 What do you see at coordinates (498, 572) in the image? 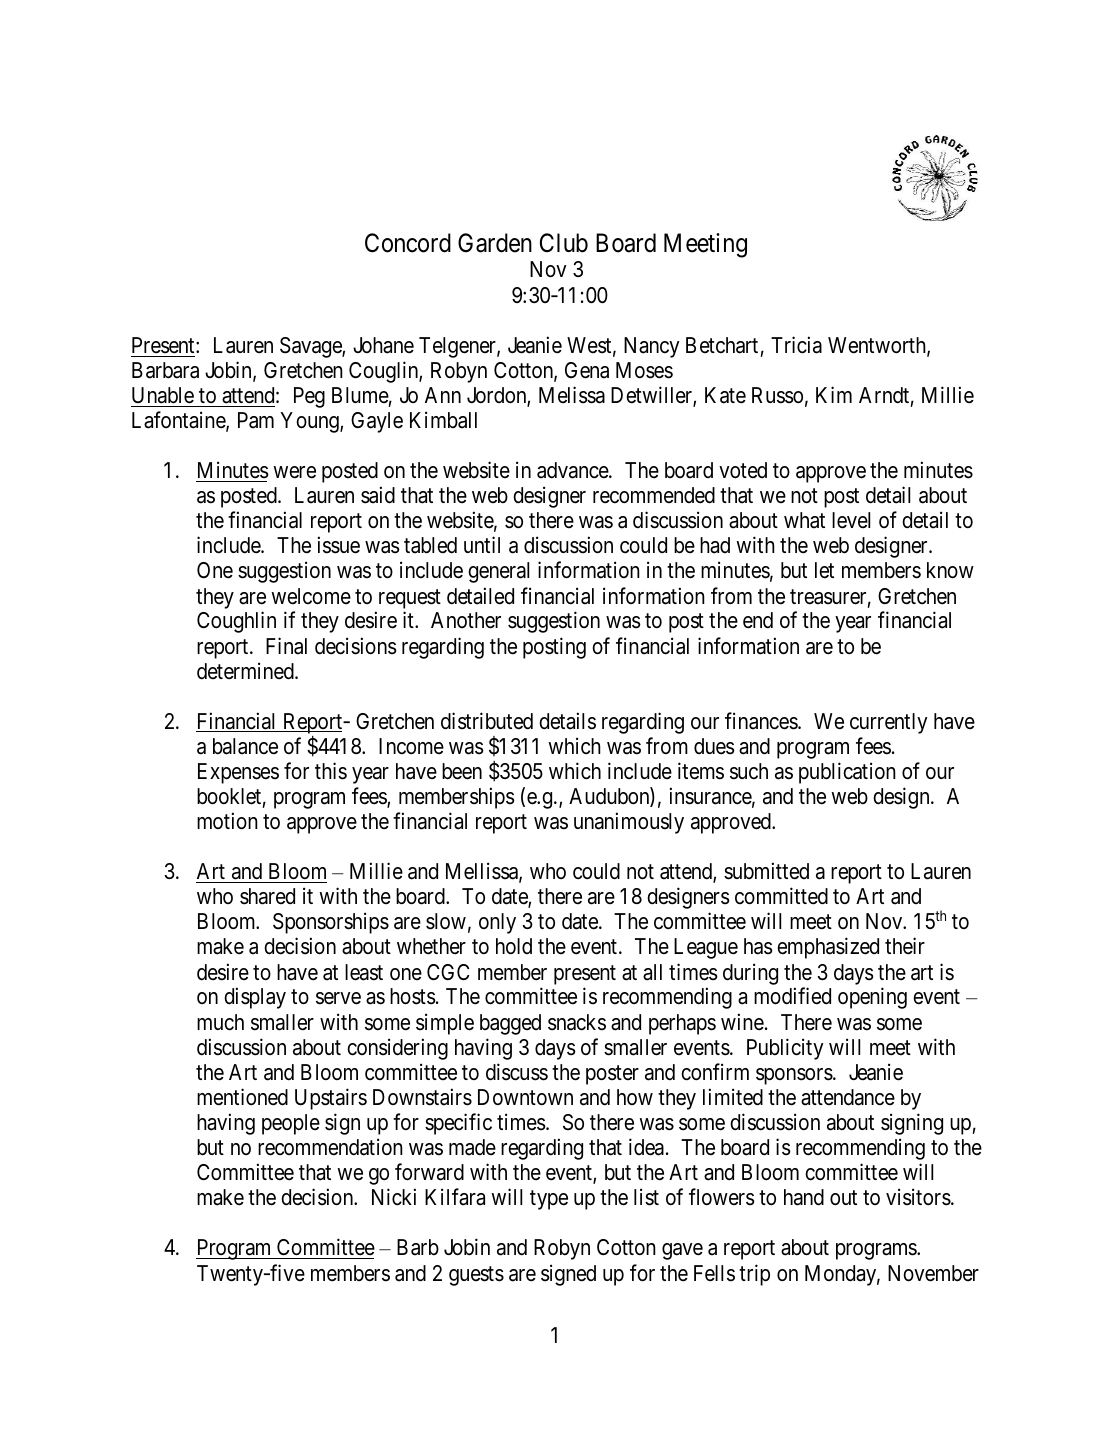
I see `general` at bounding box center [498, 572].
